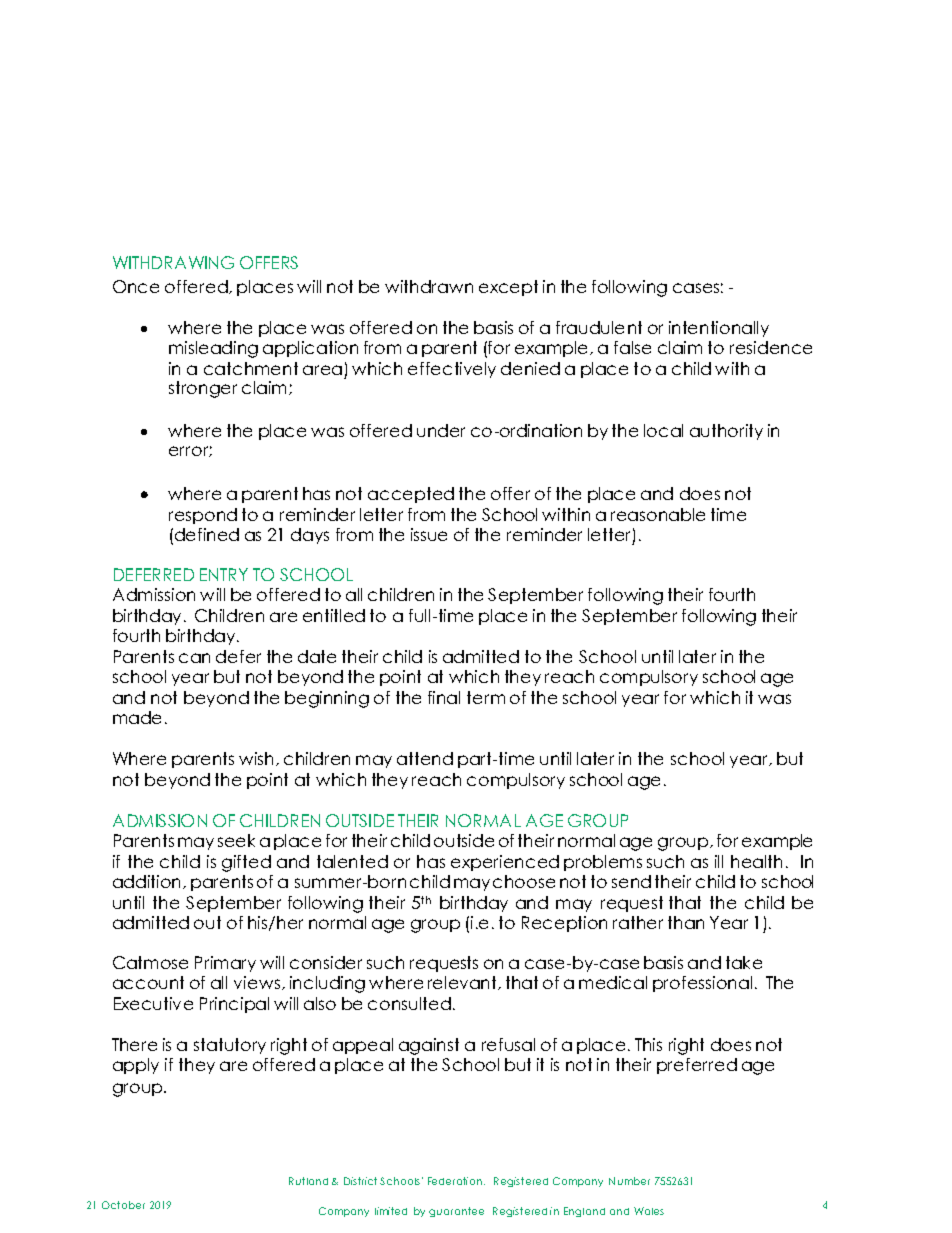 The image size is (952, 1233). I want to click on Federation, so click(455, 1181).
